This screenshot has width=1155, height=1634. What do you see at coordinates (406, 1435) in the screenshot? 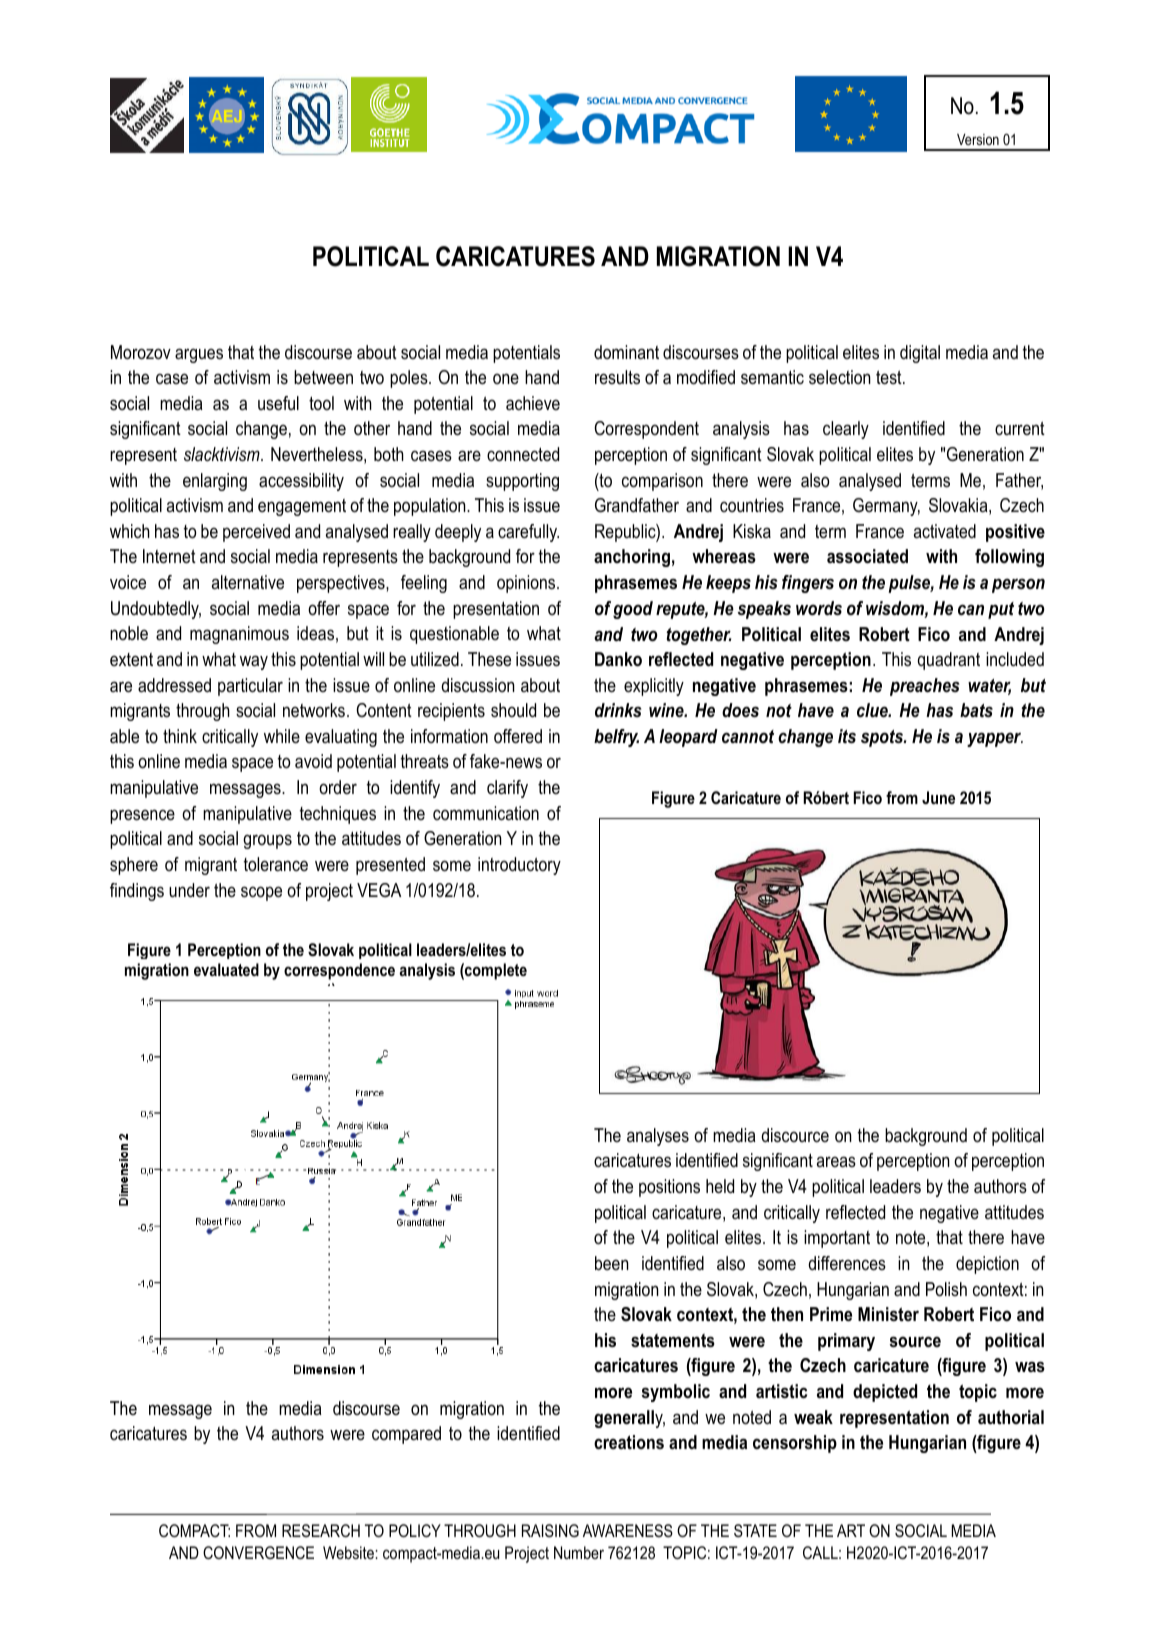
I see `compared` at bounding box center [406, 1435].
